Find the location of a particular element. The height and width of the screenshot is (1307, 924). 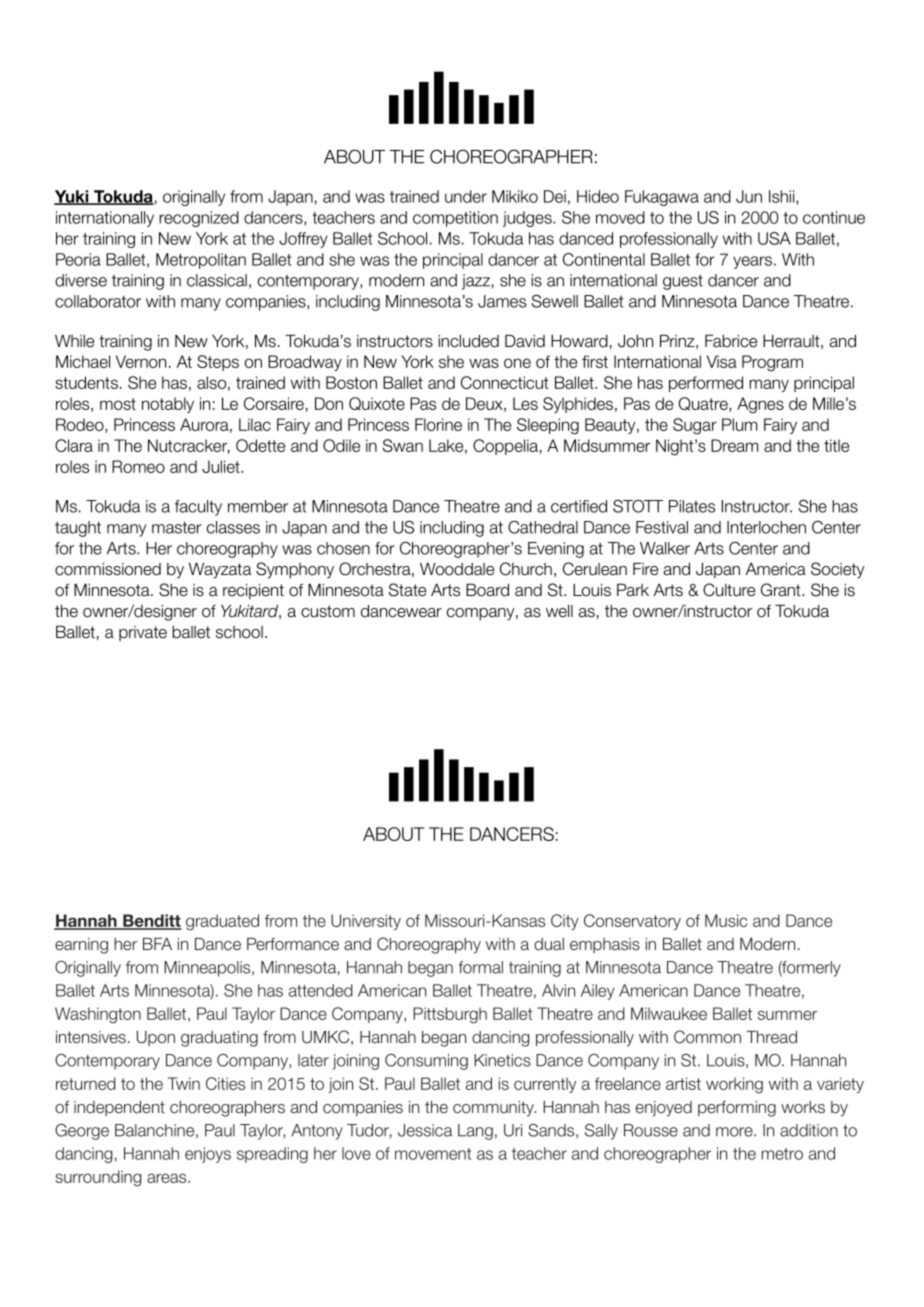

USA is located at coordinates (774, 238).
